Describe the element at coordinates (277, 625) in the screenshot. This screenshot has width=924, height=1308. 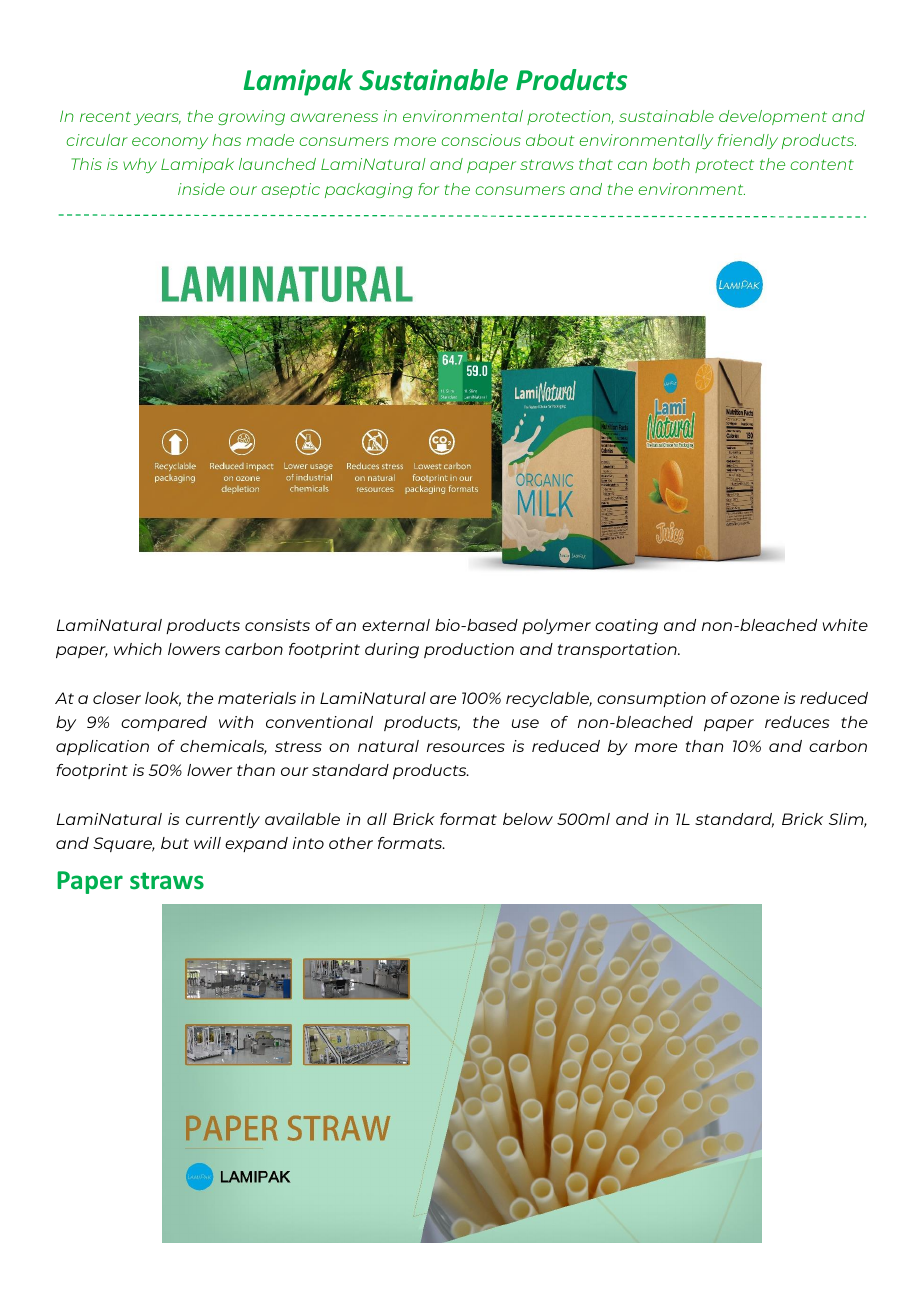
I see `consists` at that location.
